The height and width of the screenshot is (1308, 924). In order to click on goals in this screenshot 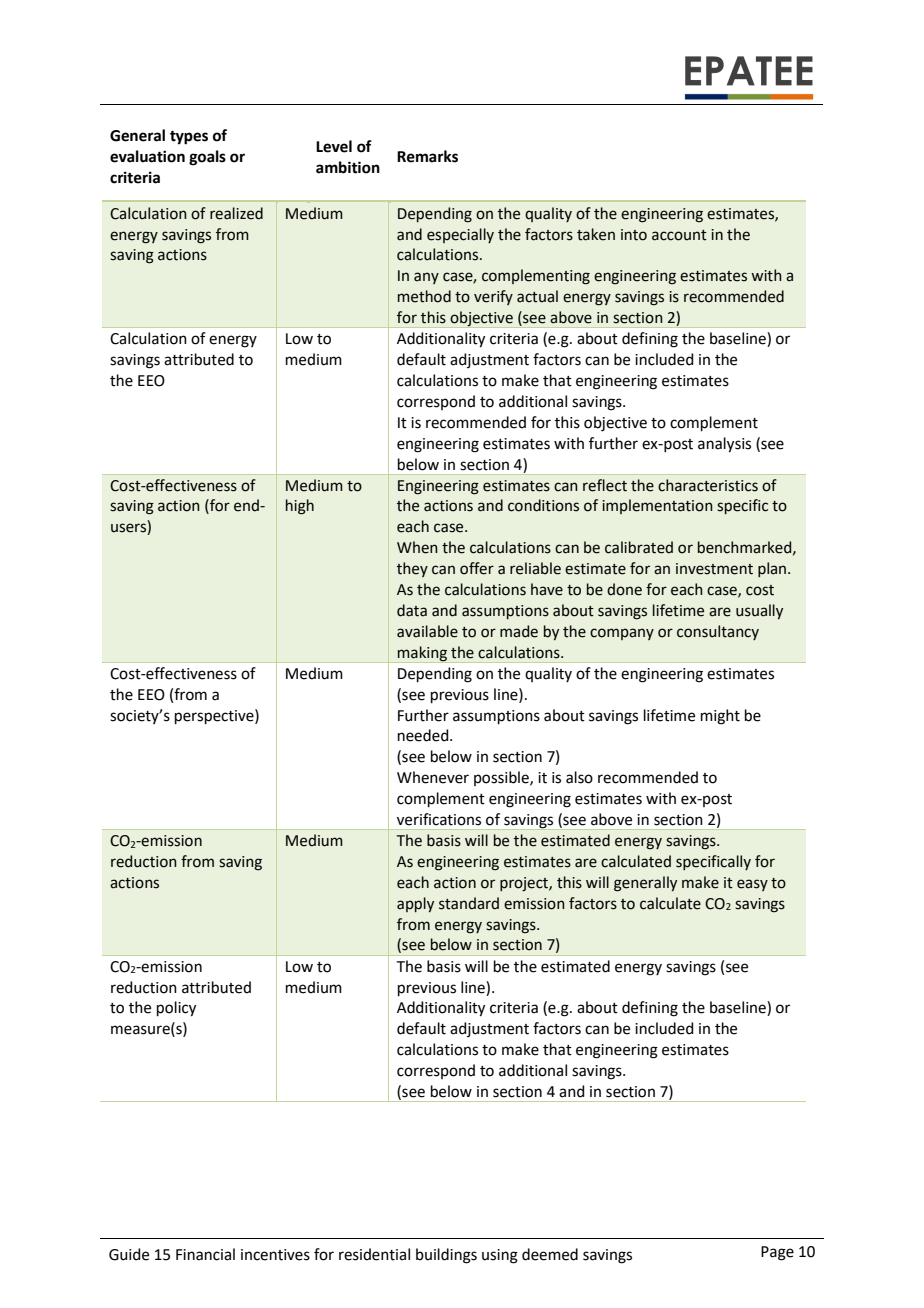, I will do `click(207, 158)`.
